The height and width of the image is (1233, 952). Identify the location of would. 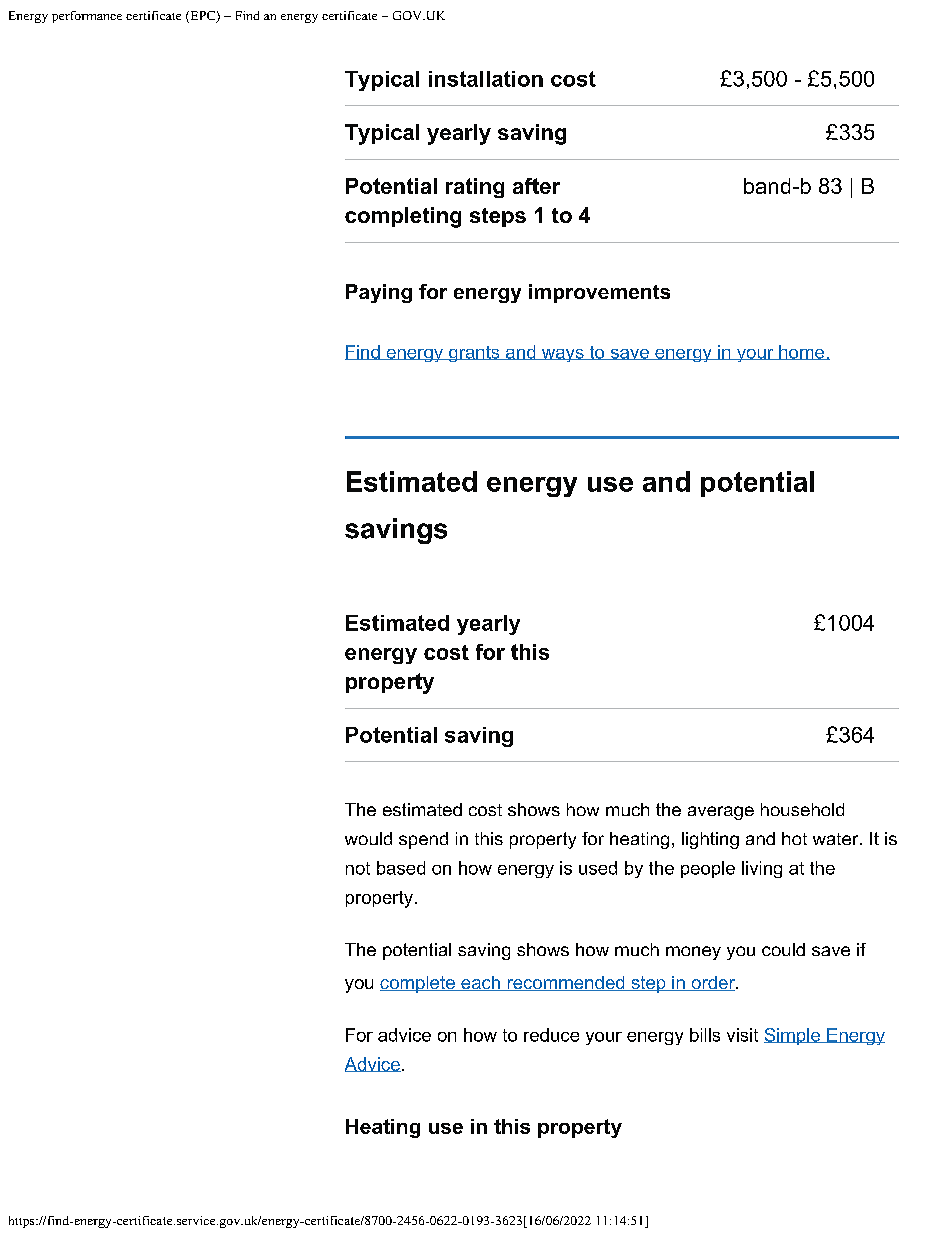
(368, 838).
